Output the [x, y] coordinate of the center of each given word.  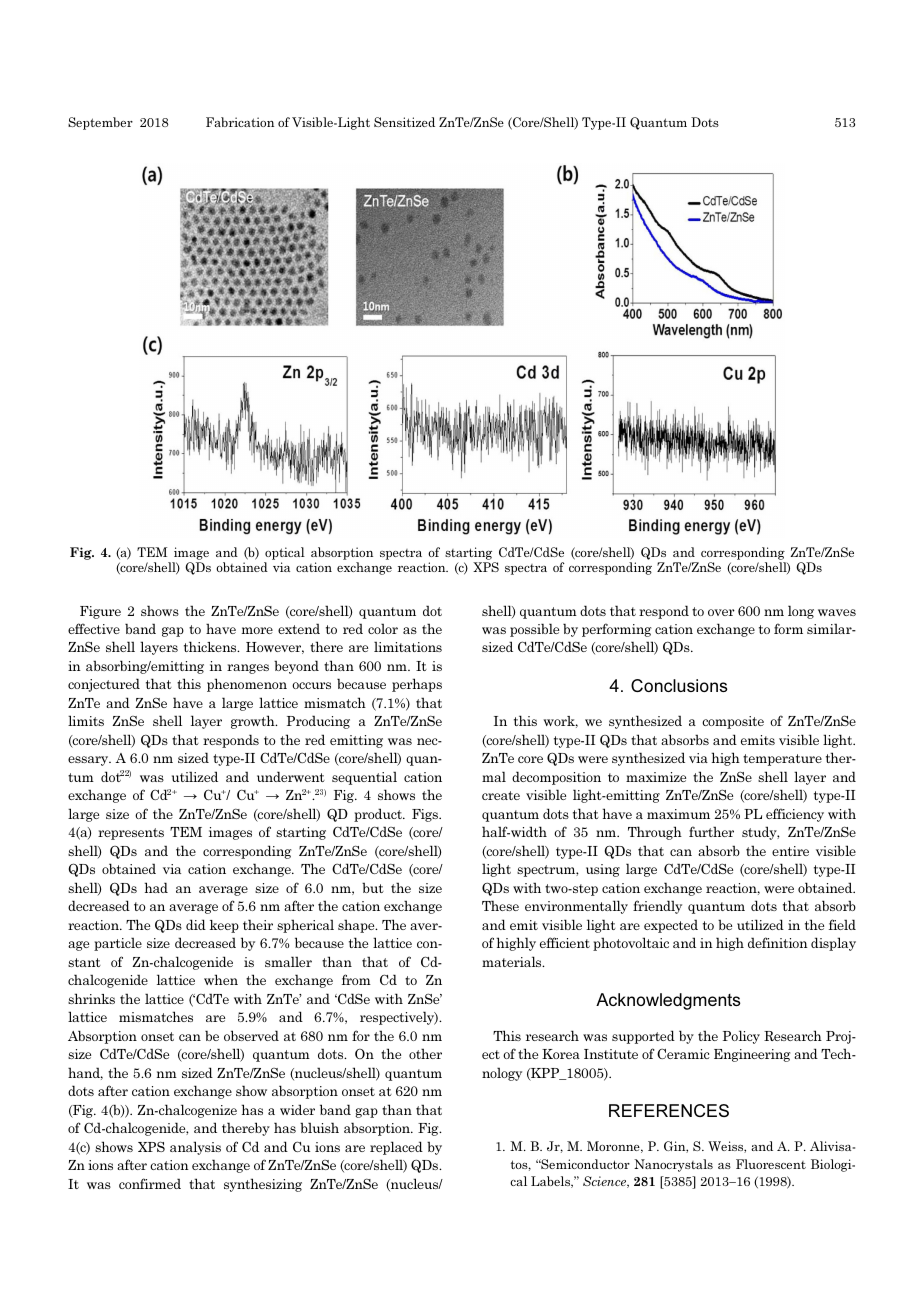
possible [534, 630]
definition [778, 942]
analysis [195, 1148]
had [156, 887]
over [721, 612]
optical [284, 555]
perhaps [417, 685]
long [801, 612]
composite [733, 722]
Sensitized [404, 122]
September [100, 123]
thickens [211, 646]
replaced [396, 1148]
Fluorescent [771, 1164]
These [500, 905]
